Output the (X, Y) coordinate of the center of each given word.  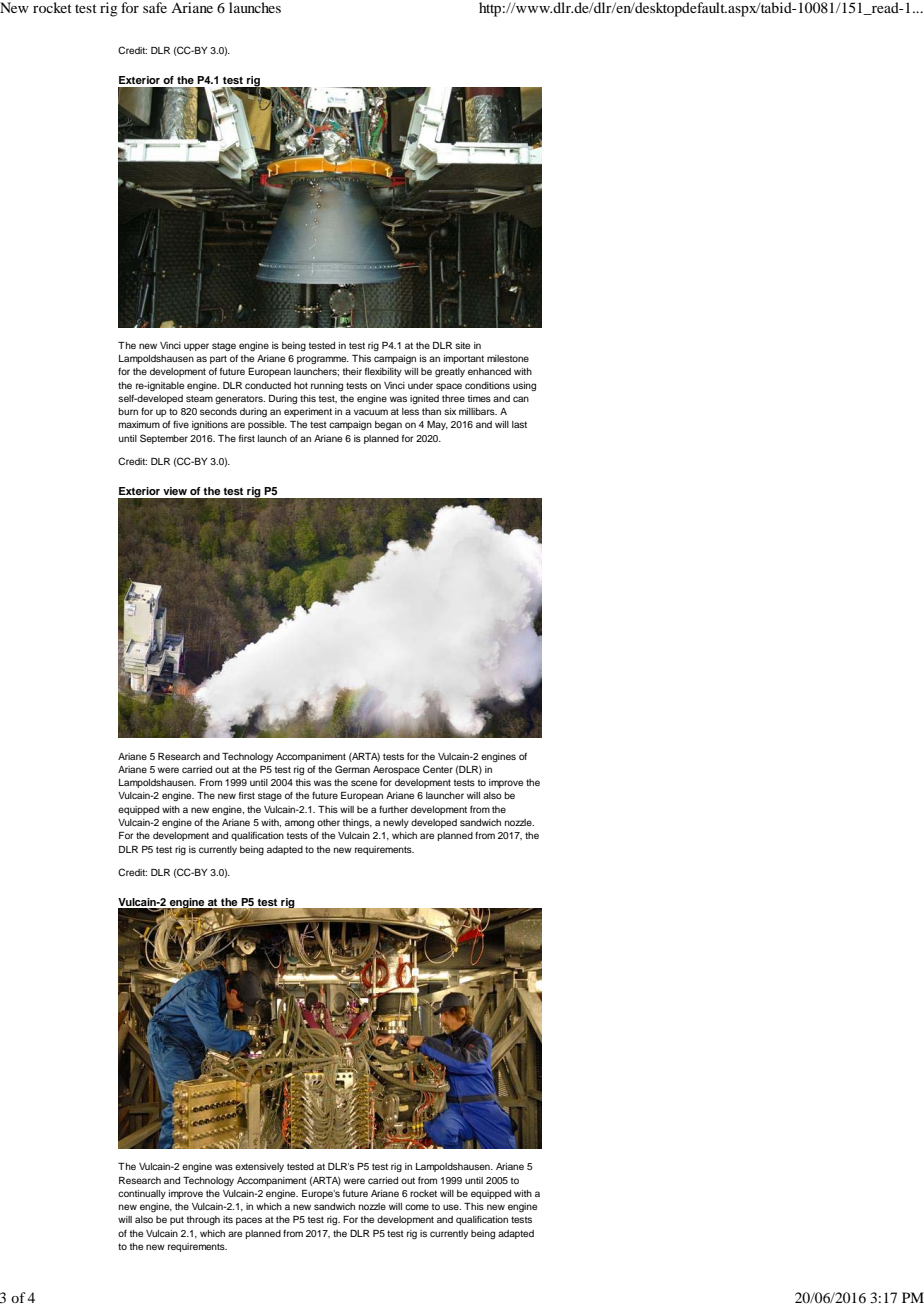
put (177, 1220)
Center (438, 769)
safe (155, 7)
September (164, 439)
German (352, 769)
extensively (259, 1167)
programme (323, 360)
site (462, 345)
